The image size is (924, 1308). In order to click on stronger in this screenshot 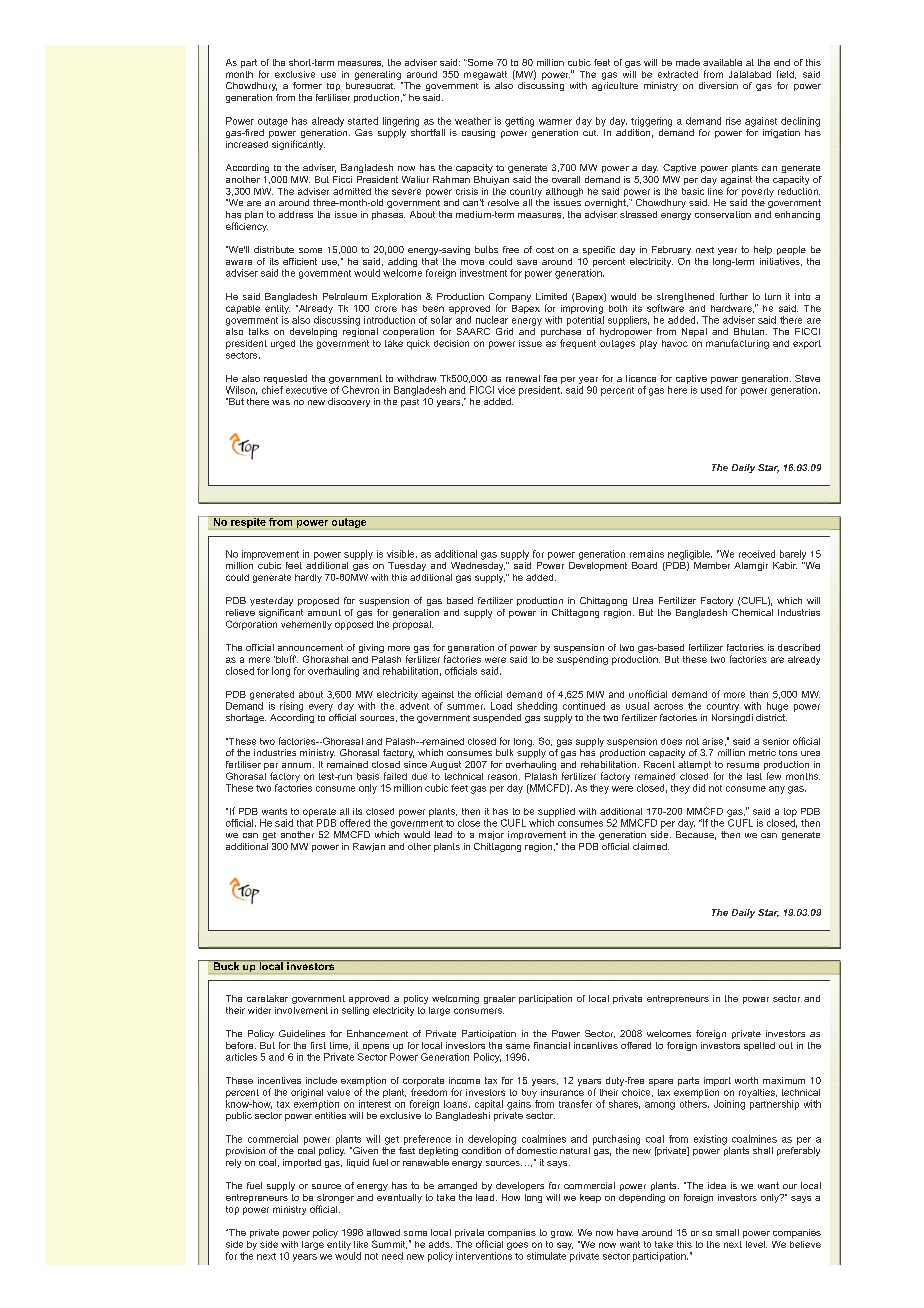, I will do `click(335, 1200)`.
